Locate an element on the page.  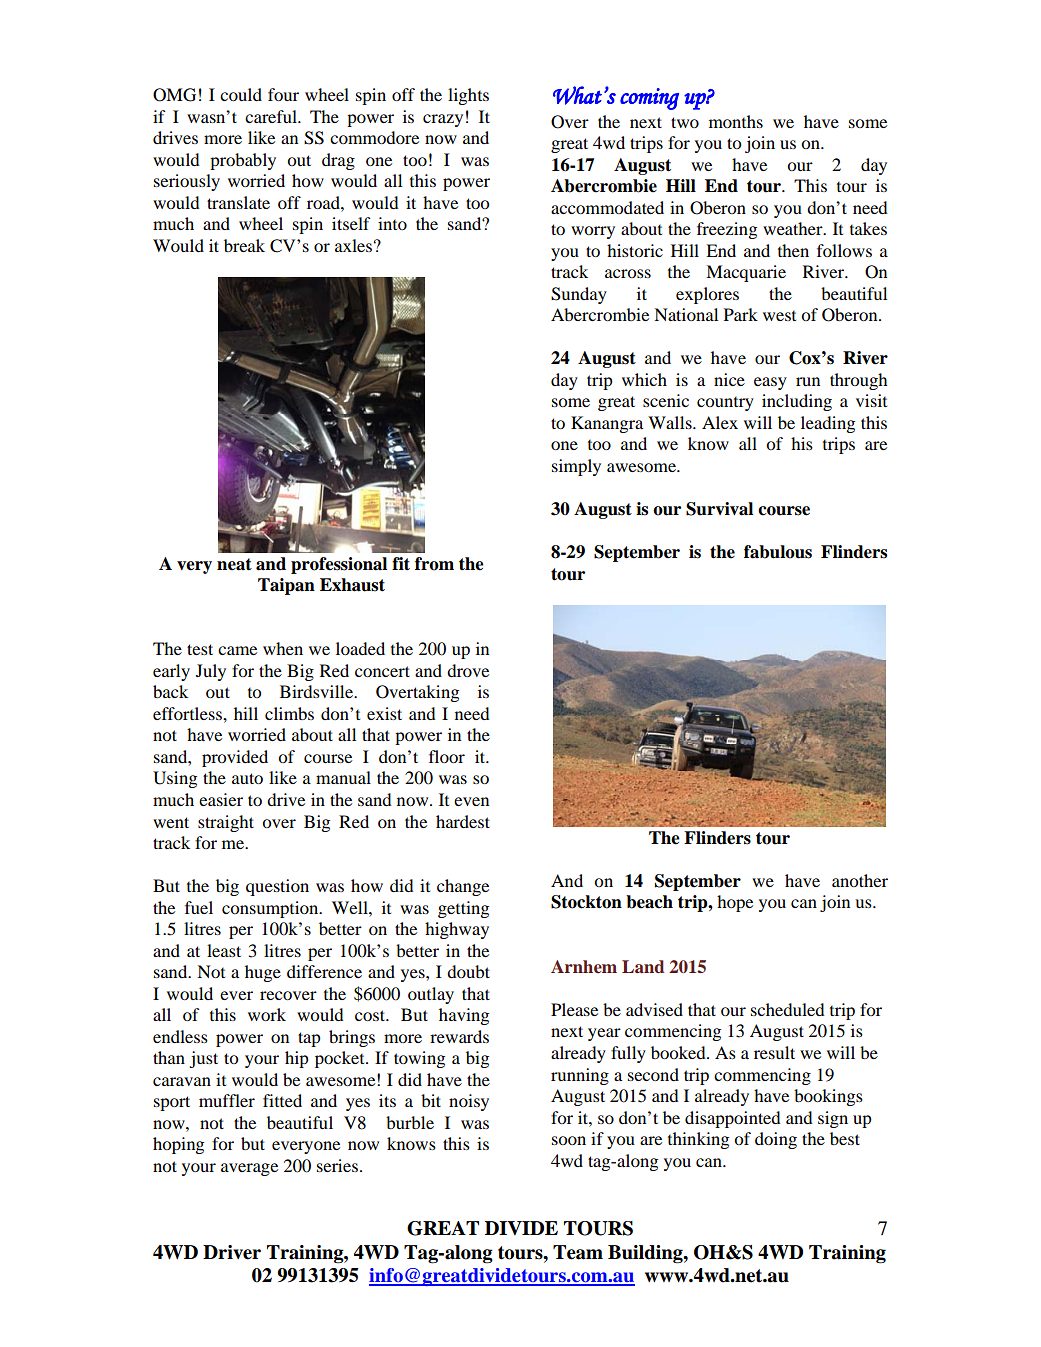
Team is located at coordinates (578, 1252).
